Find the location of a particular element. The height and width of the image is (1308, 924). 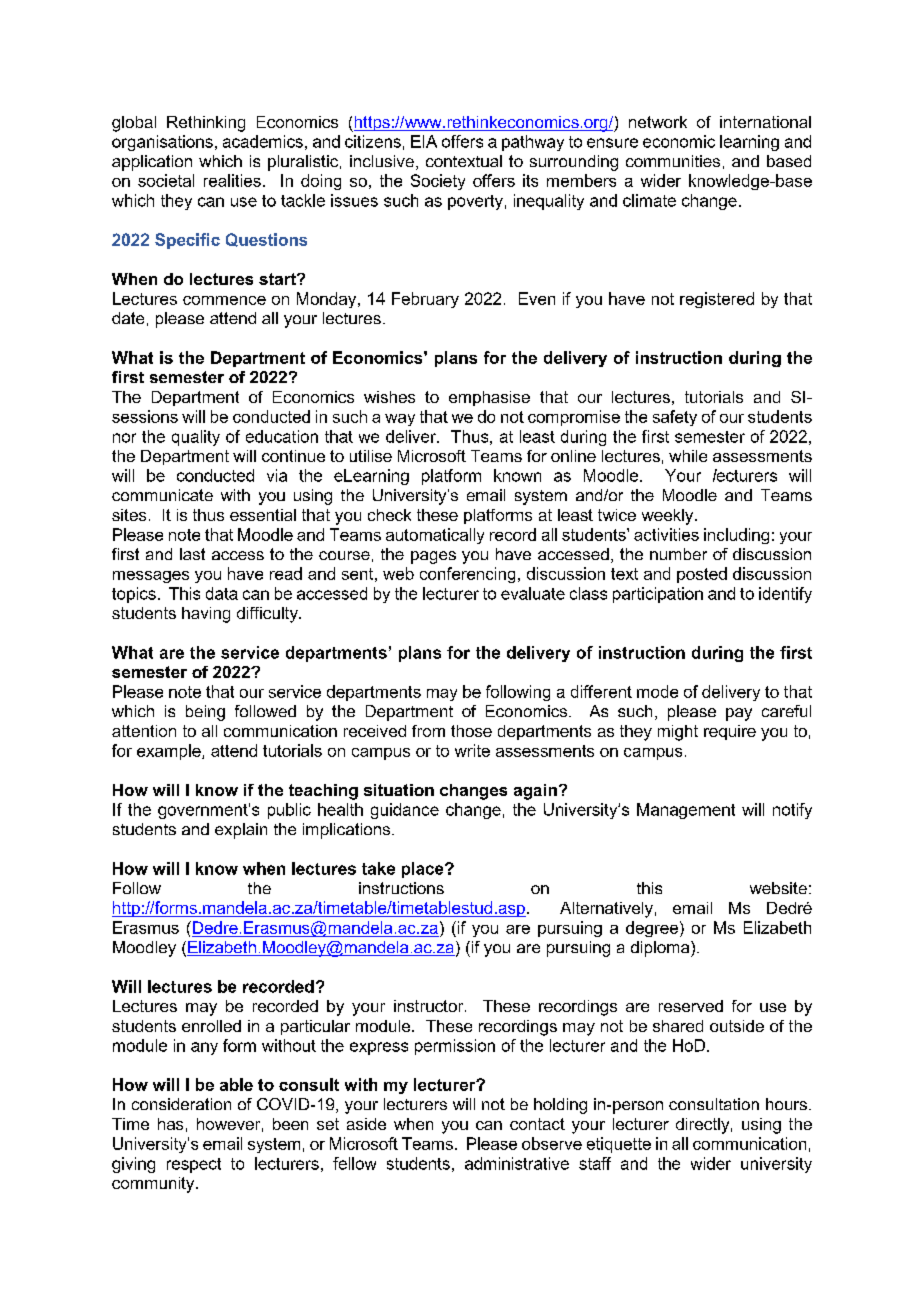

respect is located at coordinates (194, 1165).
